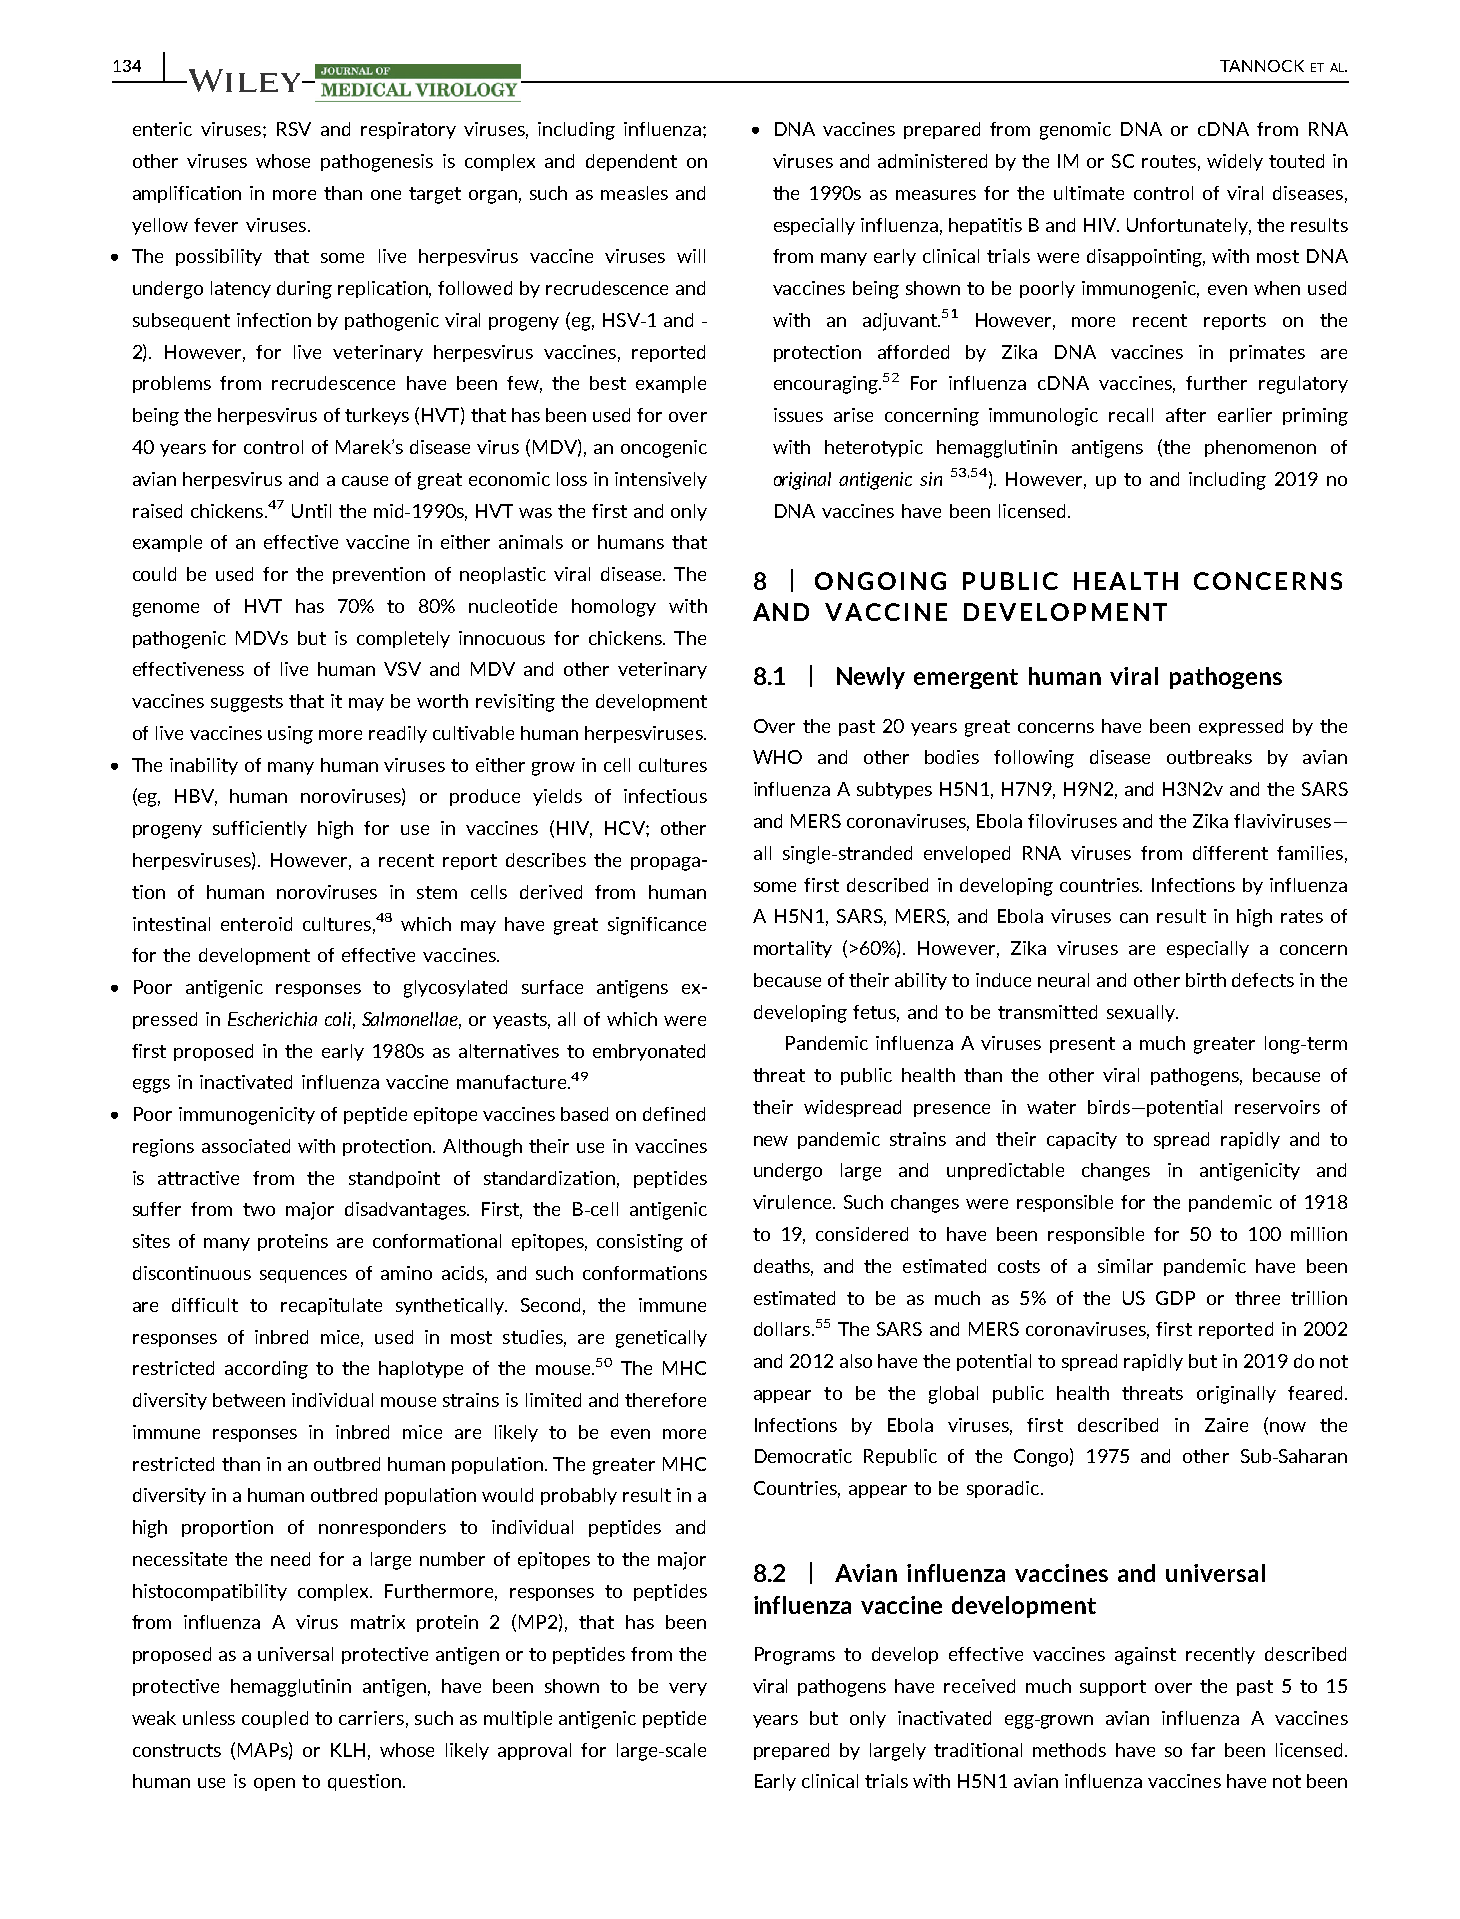 The width and height of the image is (1460, 1919). Describe the element at coordinates (634, 193) in the image. I see `measles` at that location.
